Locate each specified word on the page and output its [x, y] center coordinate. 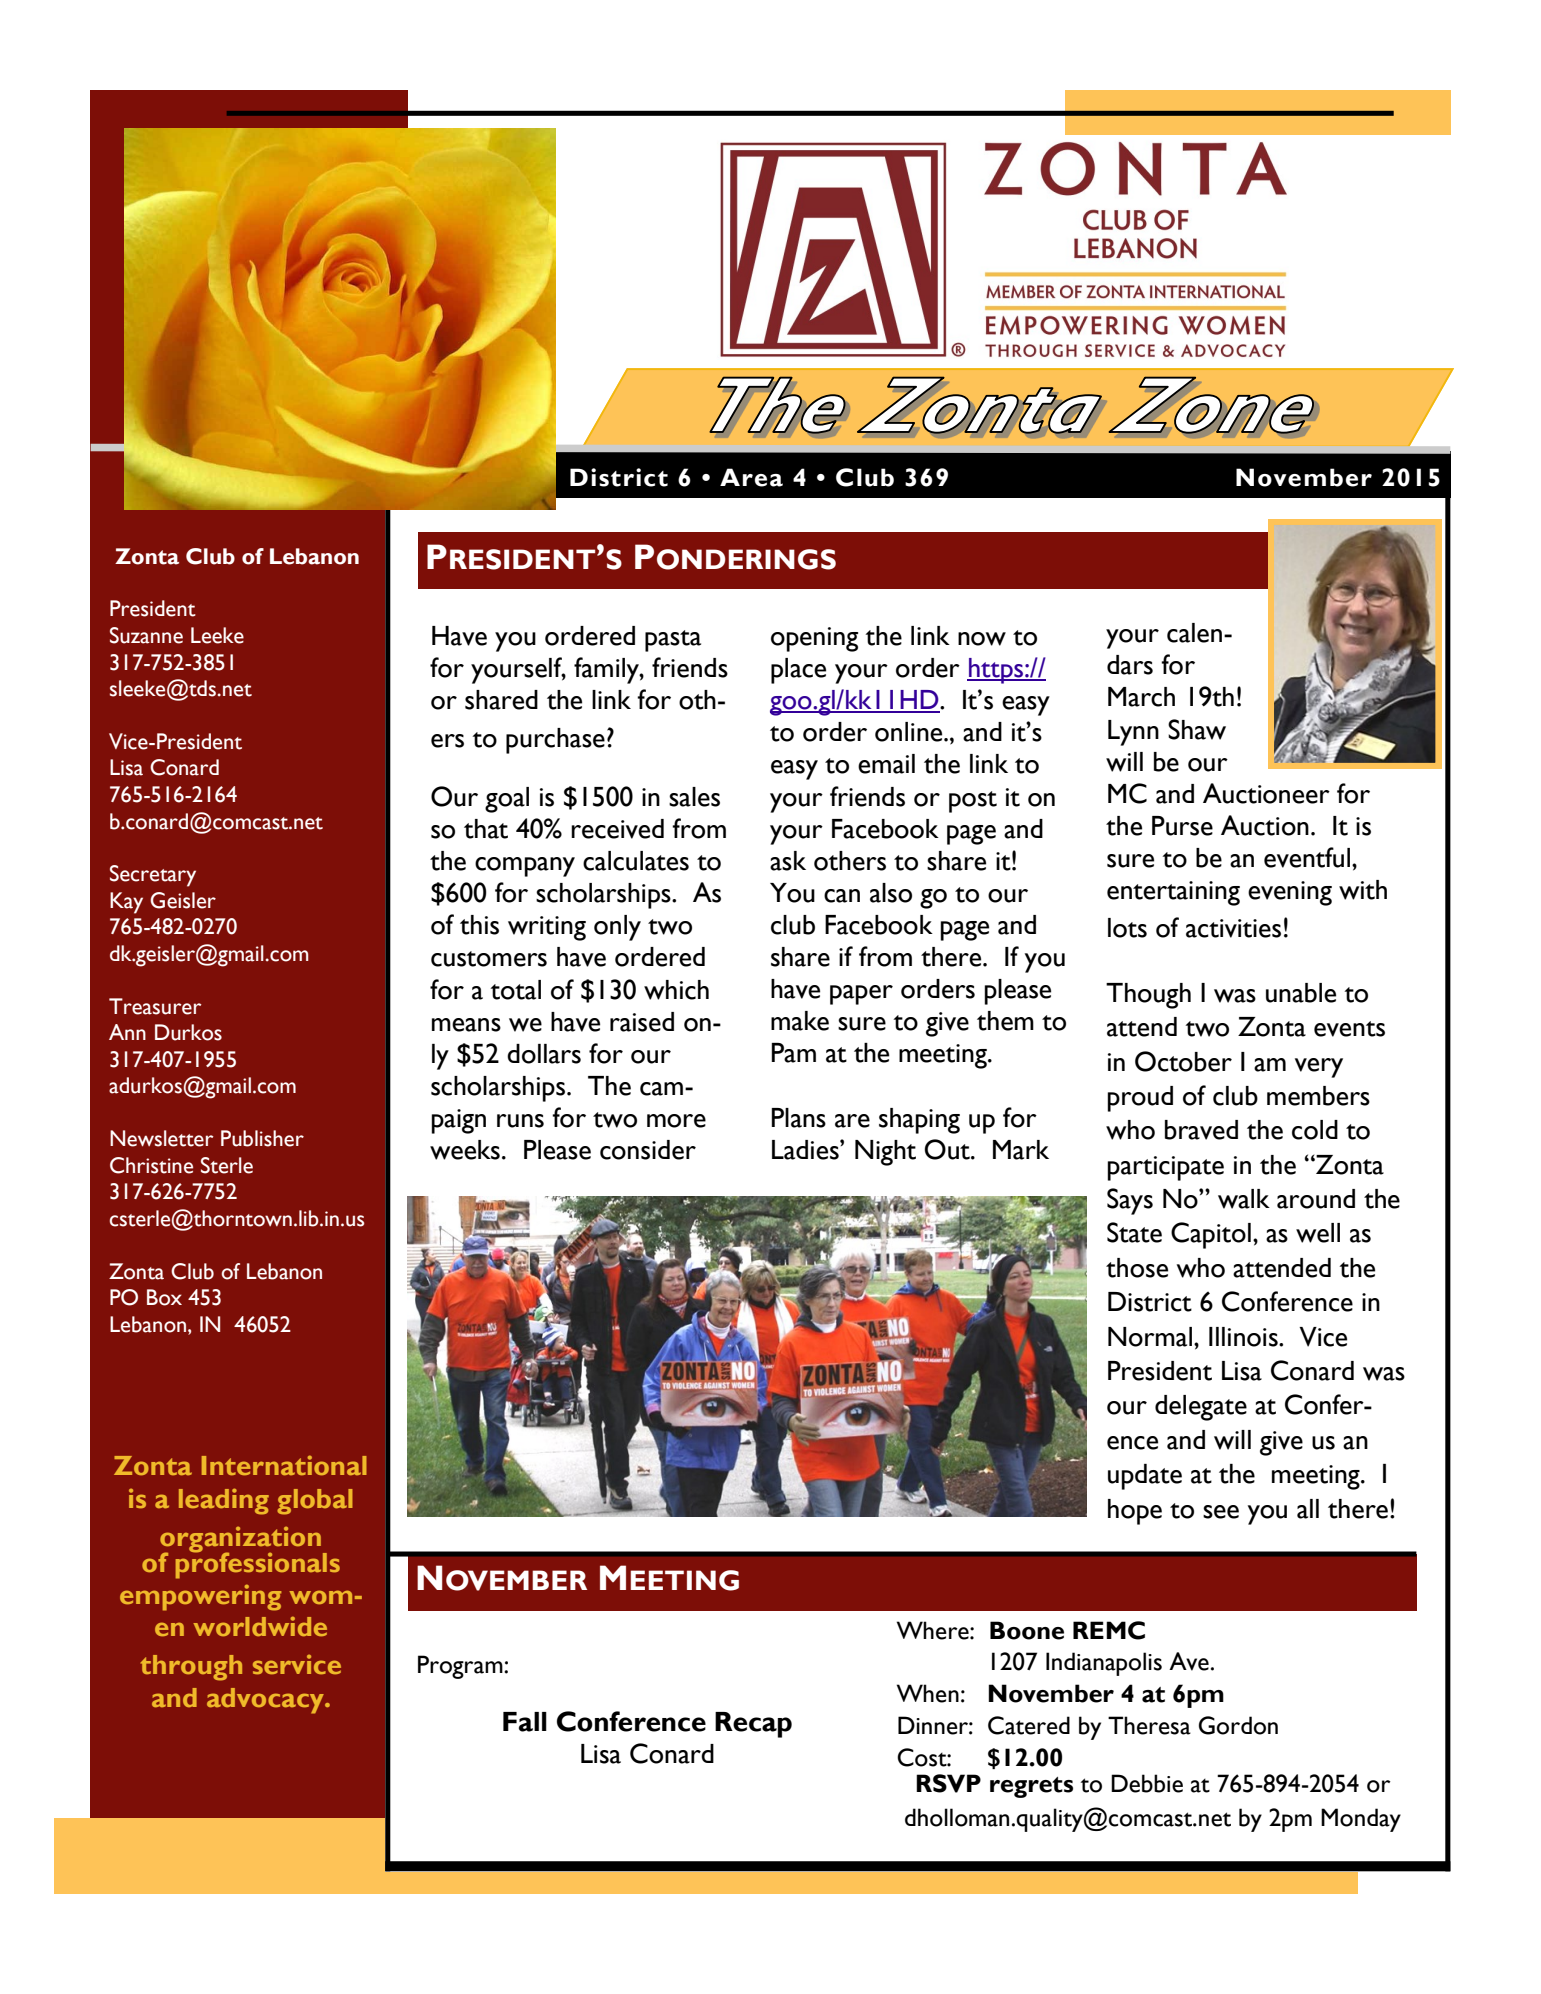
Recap [753, 1725]
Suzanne [146, 635]
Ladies [806, 1150]
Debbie [1147, 1783]
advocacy [266, 1701]
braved [1201, 1130]
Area [751, 477]
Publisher [262, 1138]
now [982, 639]
